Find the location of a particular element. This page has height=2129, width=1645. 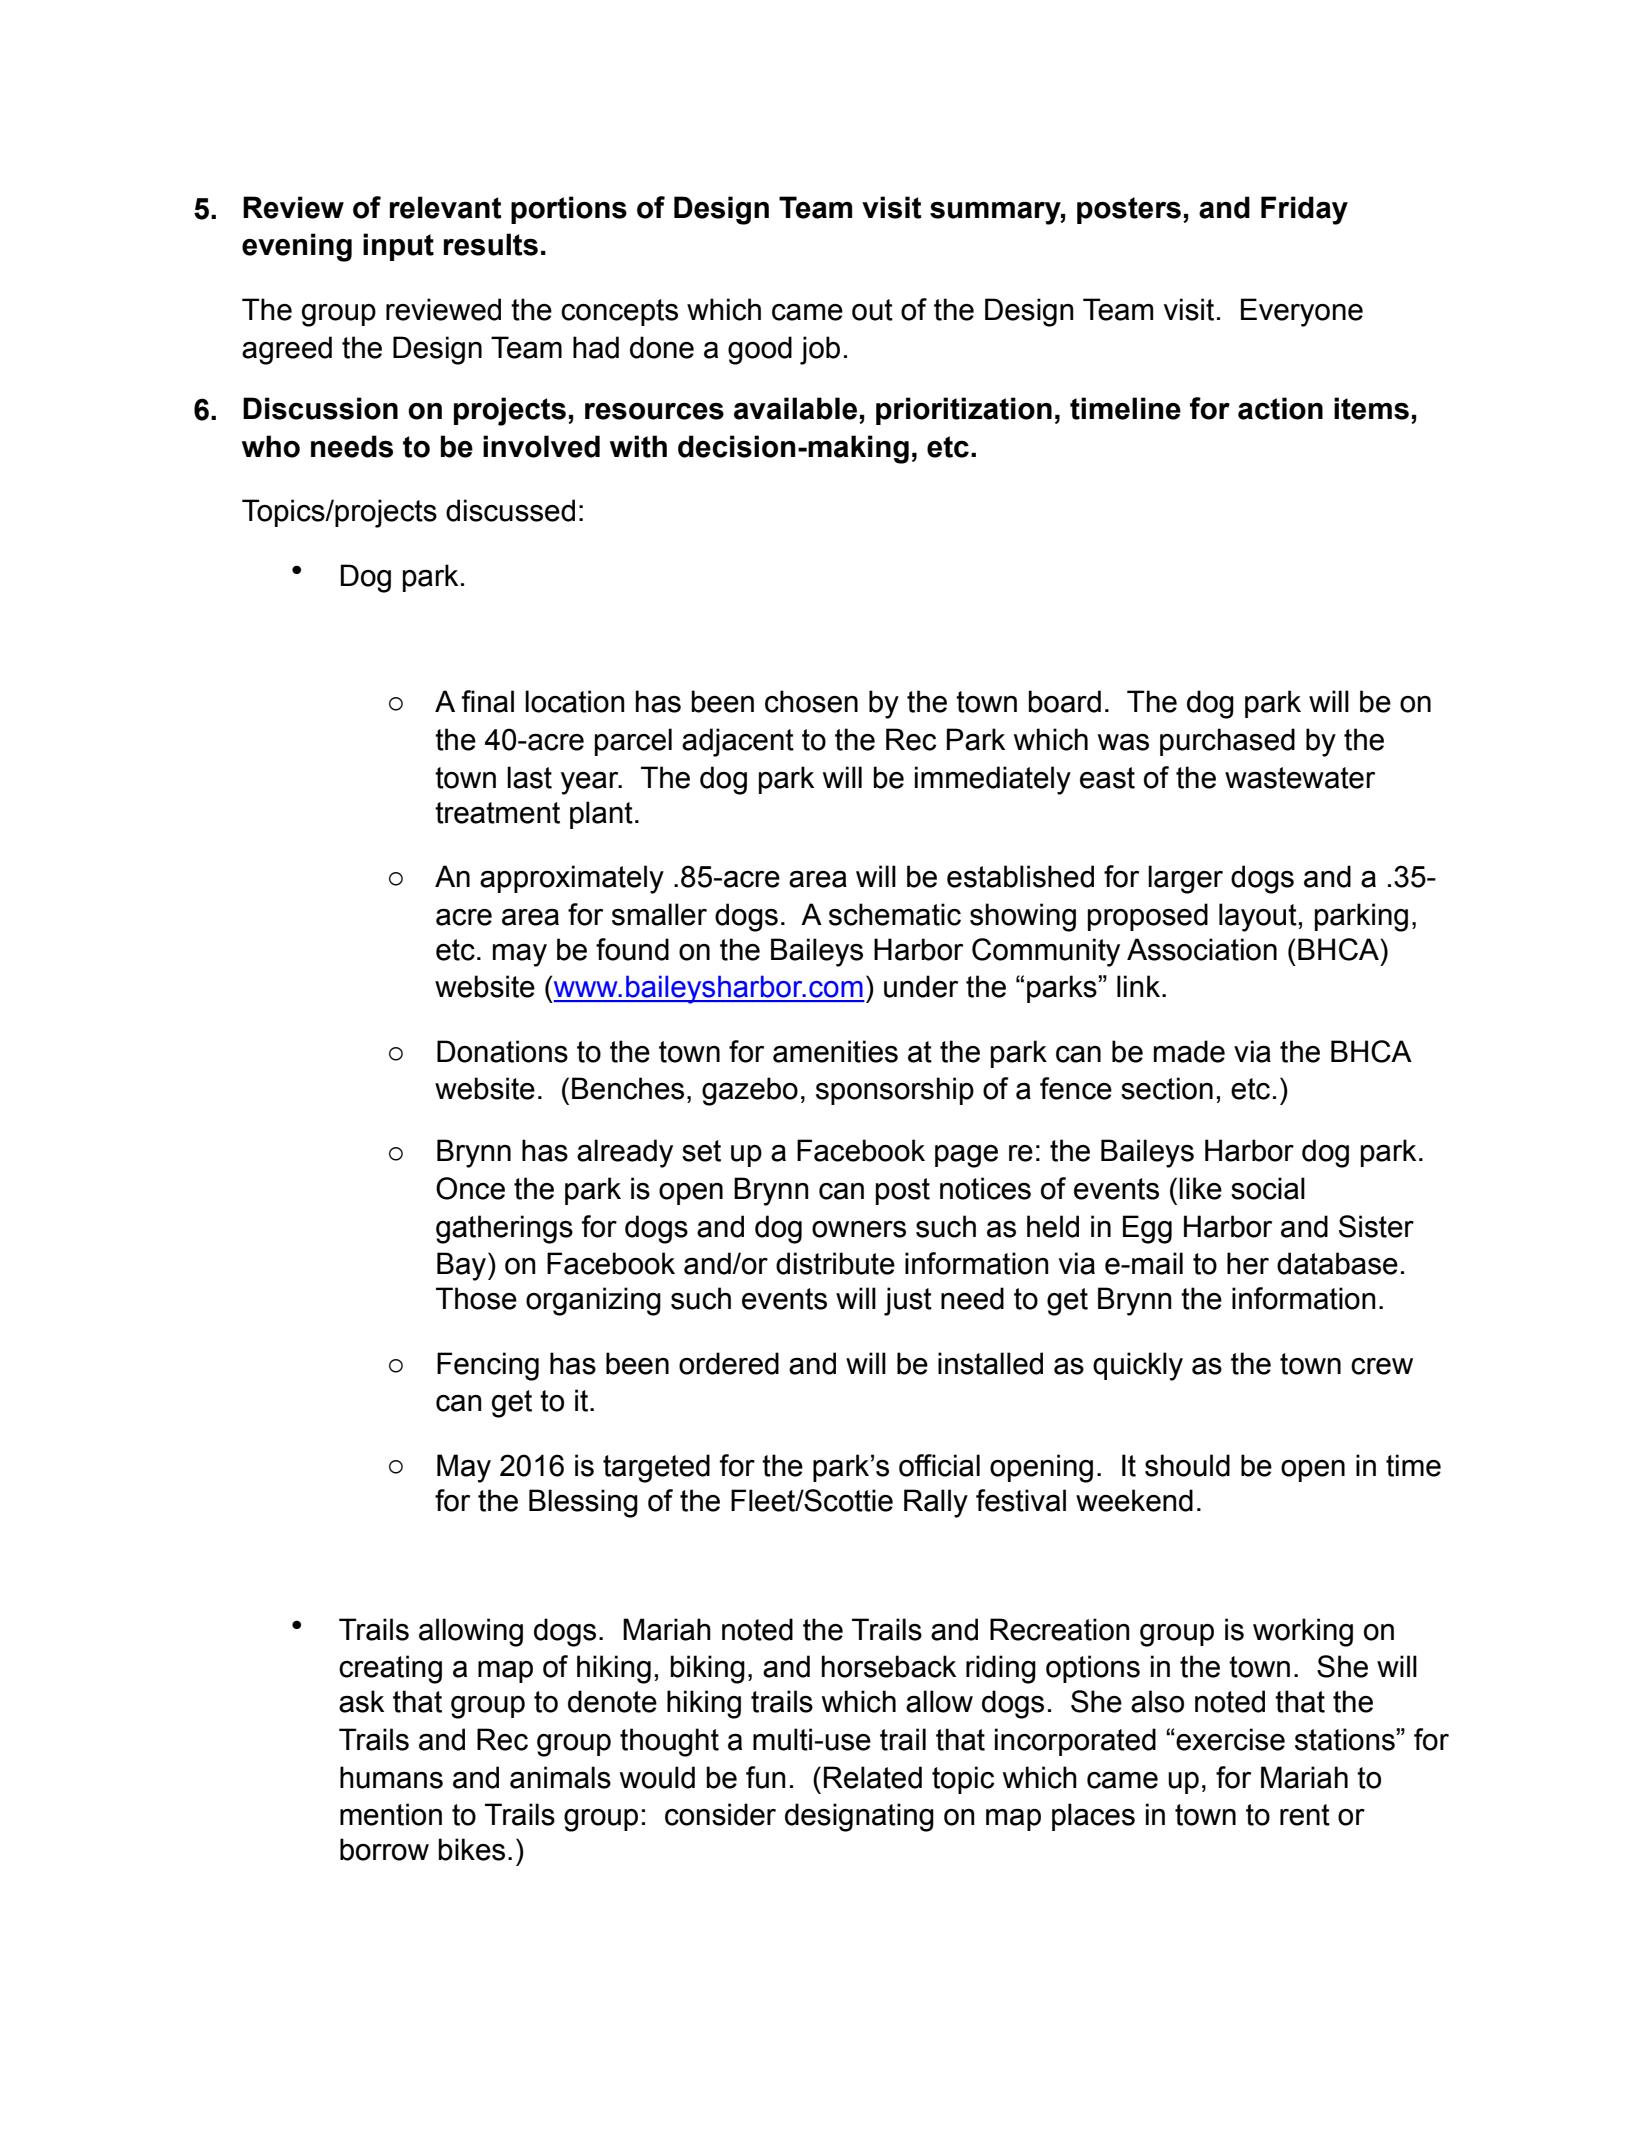

input is located at coordinates (398, 247).
